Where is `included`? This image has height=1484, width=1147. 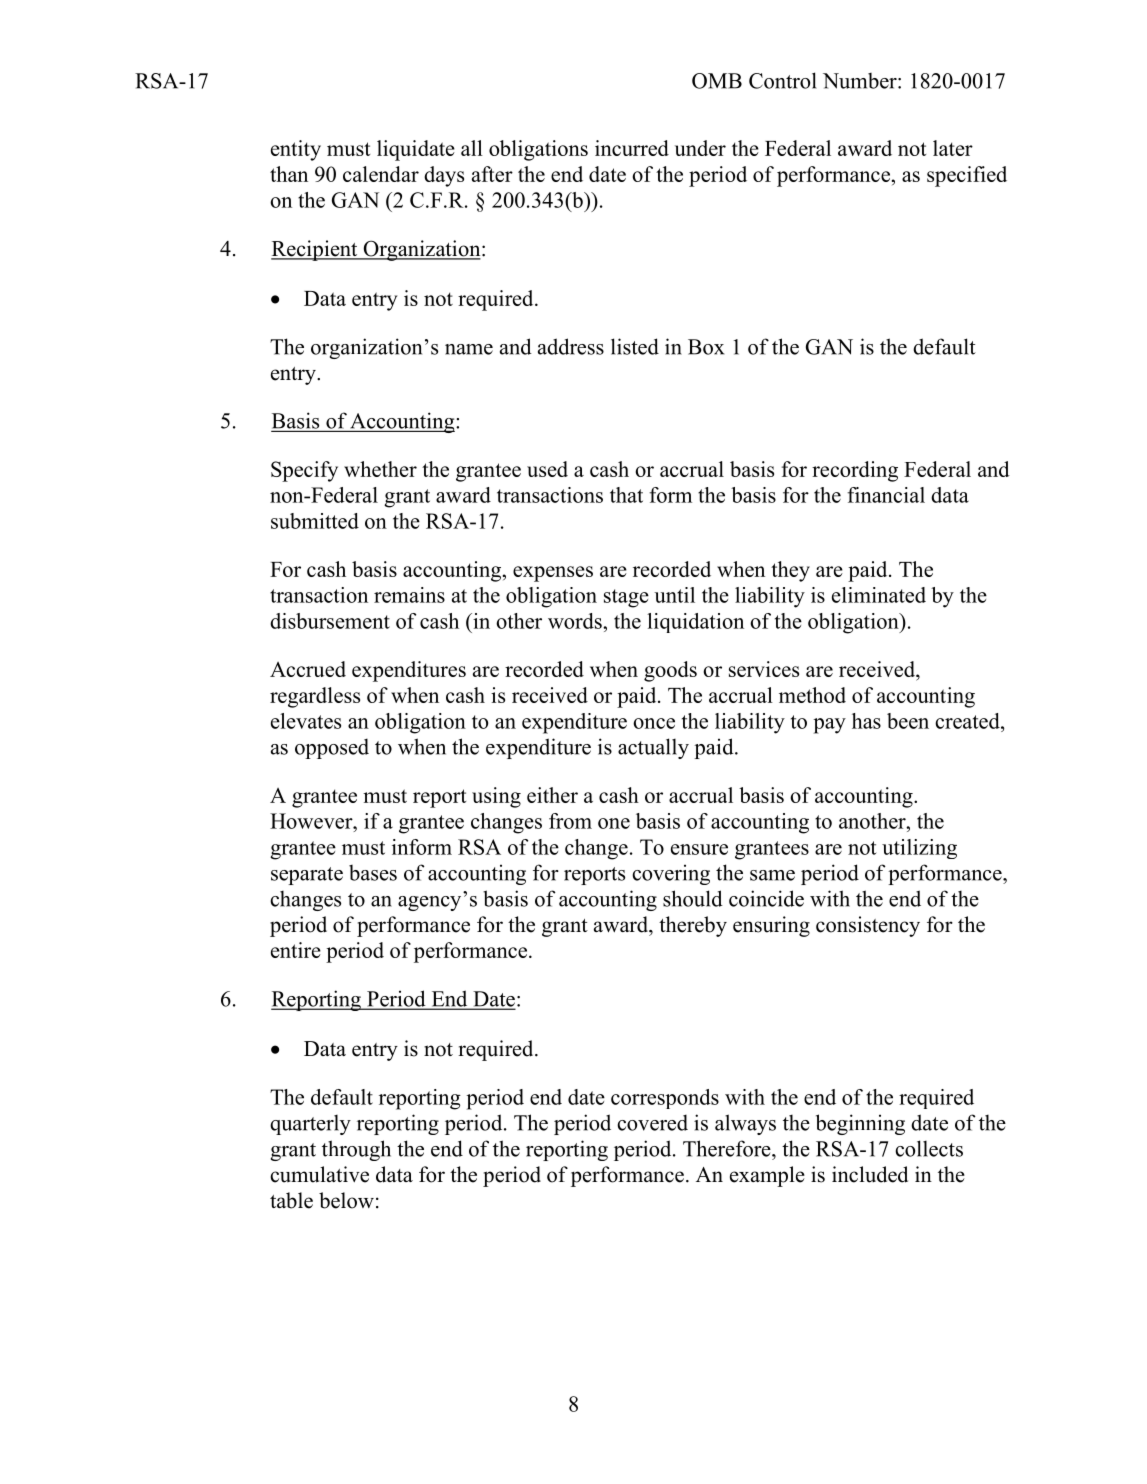 included is located at coordinates (870, 1174).
